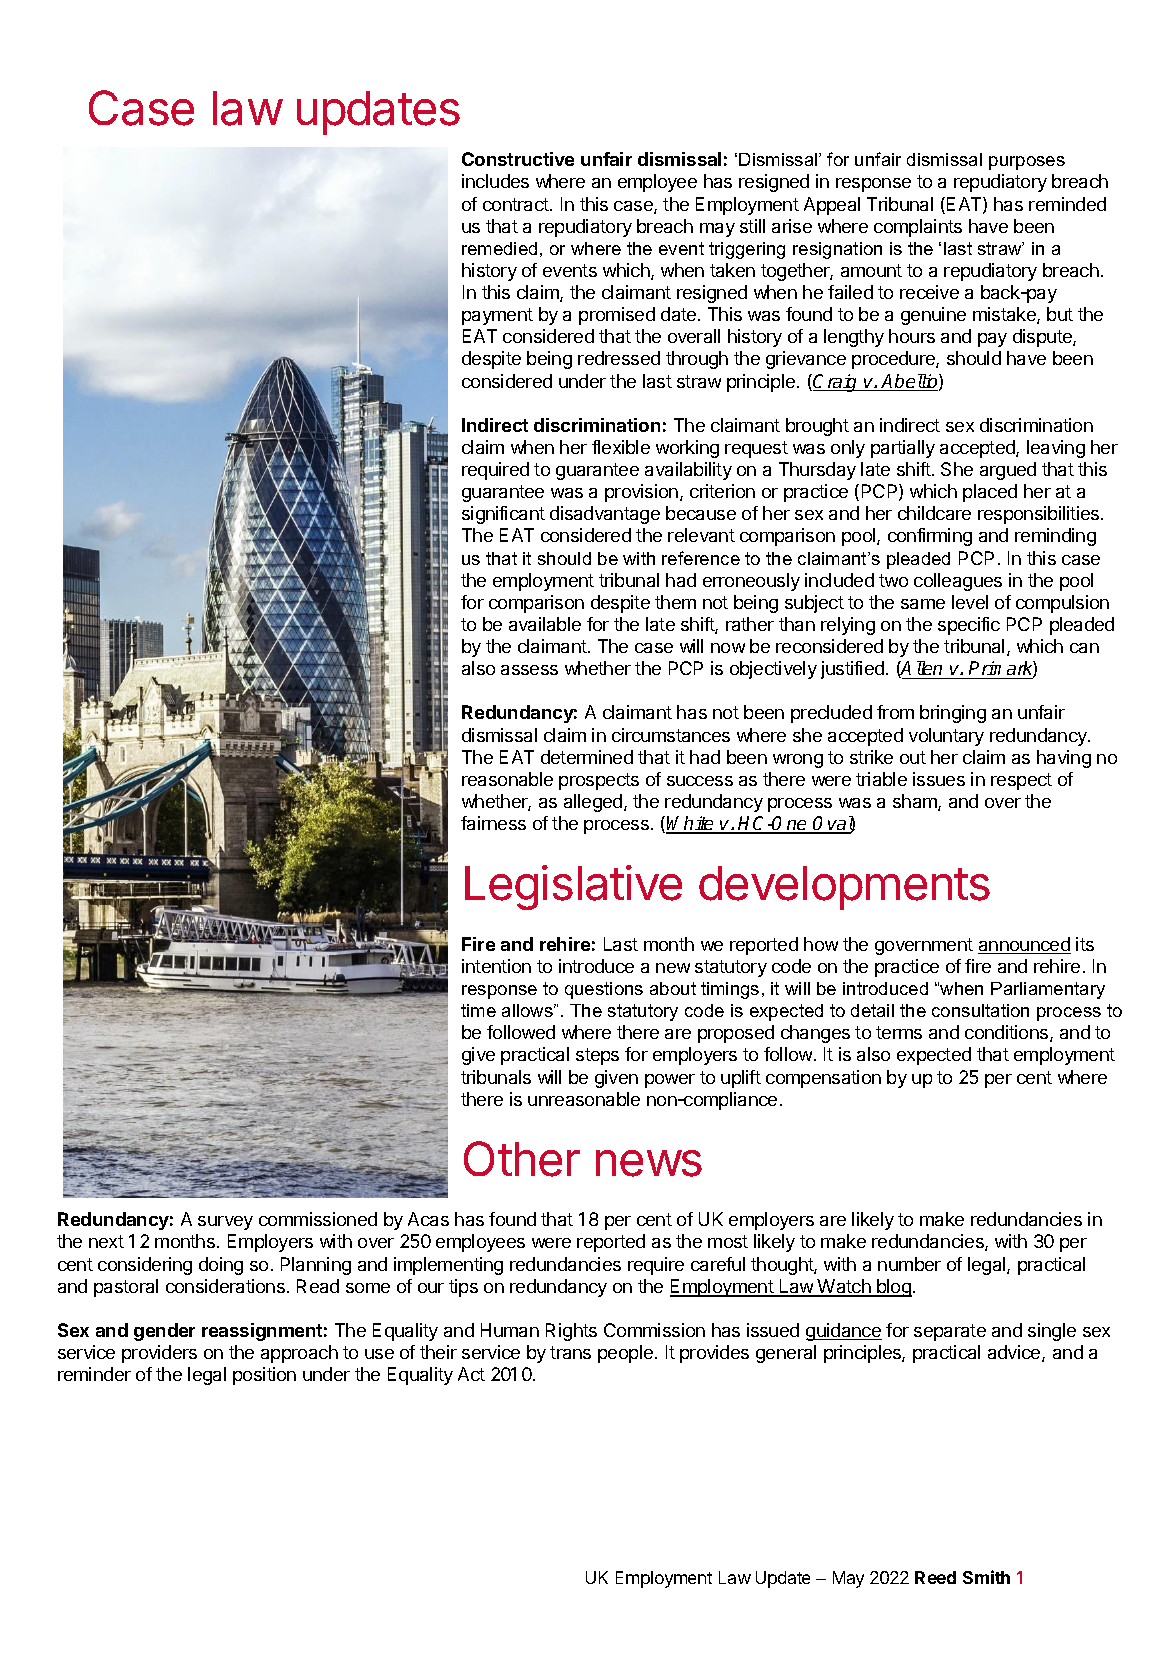 The width and height of the screenshot is (1172, 1657). What do you see at coordinates (503, 515) in the screenshot?
I see `significant` at bounding box center [503, 515].
